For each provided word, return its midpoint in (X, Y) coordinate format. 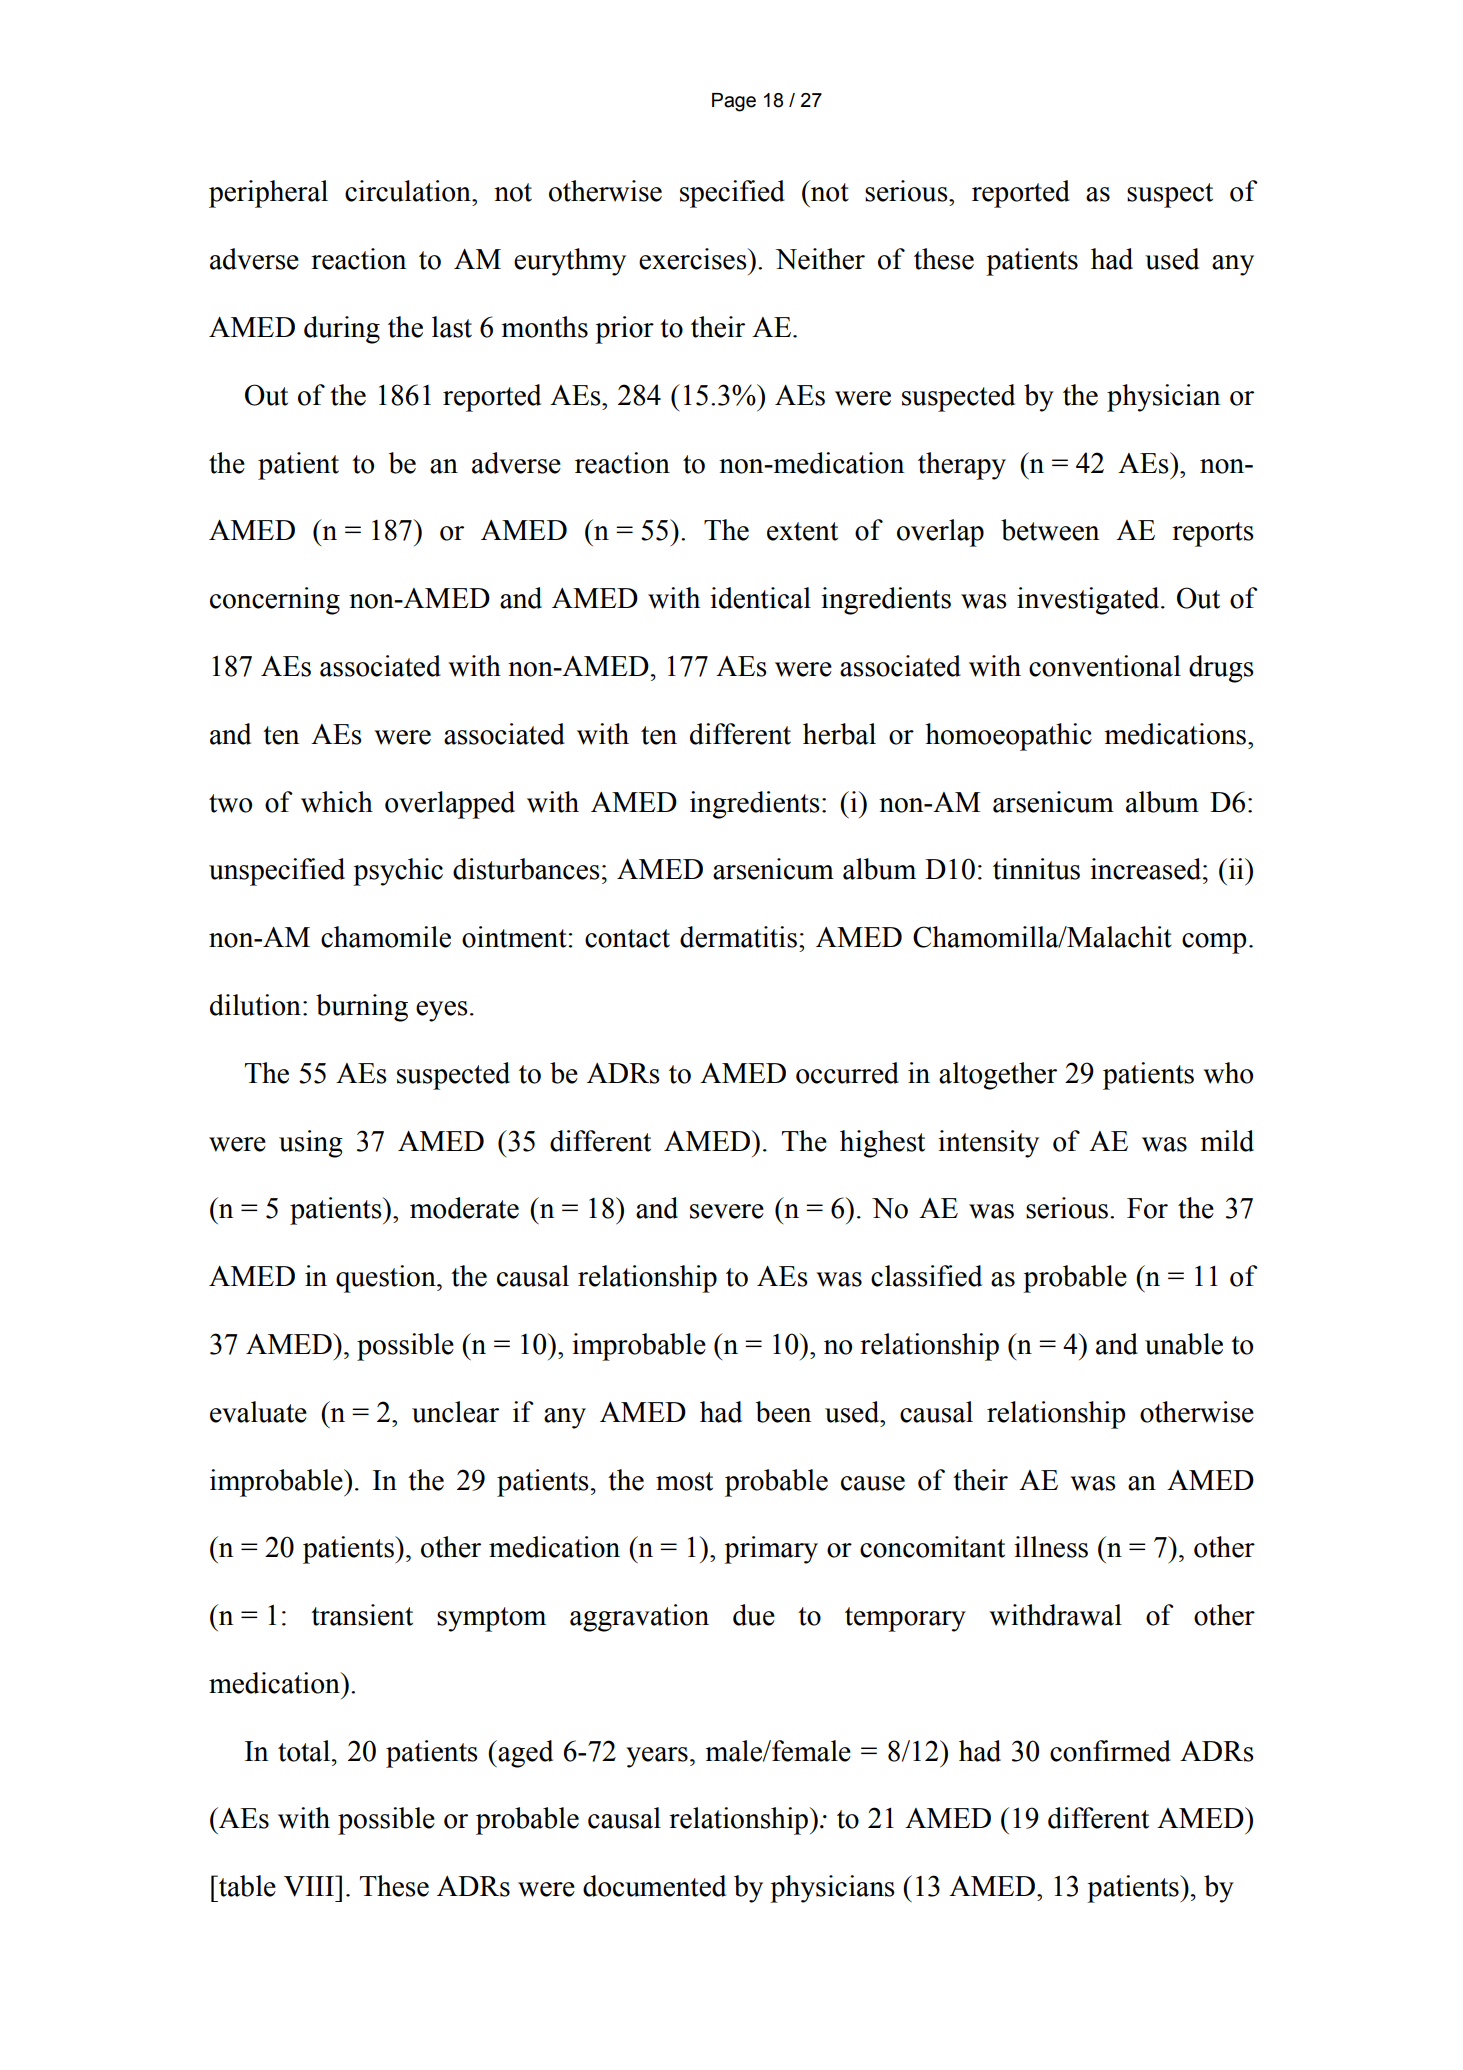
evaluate (258, 1412)
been (783, 1412)
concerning (275, 601)
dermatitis (738, 937)
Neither (820, 259)
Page (734, 102)
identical (760, 598)
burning (362, 1008)
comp (1214, 943)
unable (1184, 1344)
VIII (310, 1886)
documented (654, 1886)
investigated (1089, 601)
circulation (409, 191)
